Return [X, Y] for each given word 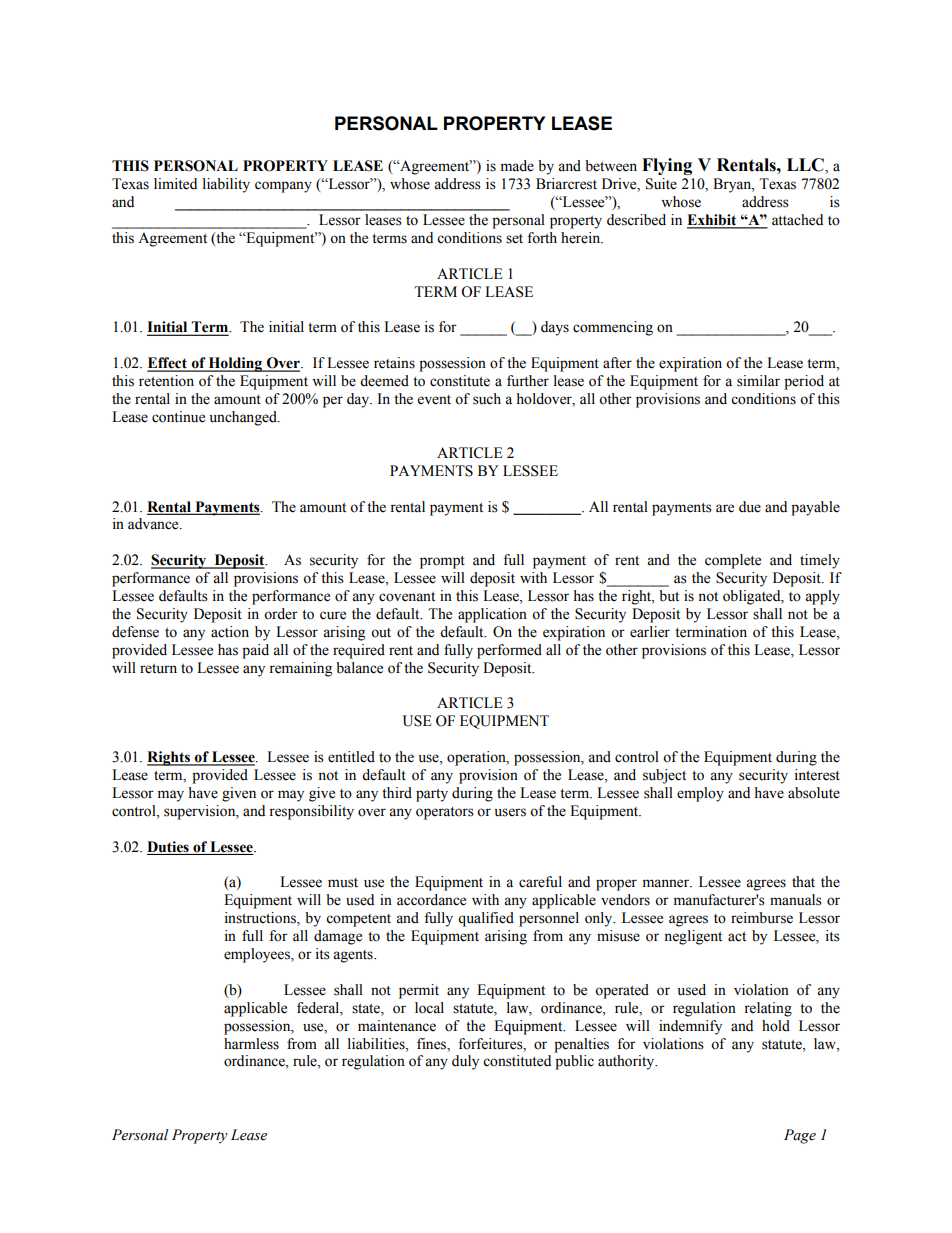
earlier [650, 632]
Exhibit [713, 221]
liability [226, 185]
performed [509, 651]
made [517, 166]
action [230, 632]
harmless [251, 1044]
